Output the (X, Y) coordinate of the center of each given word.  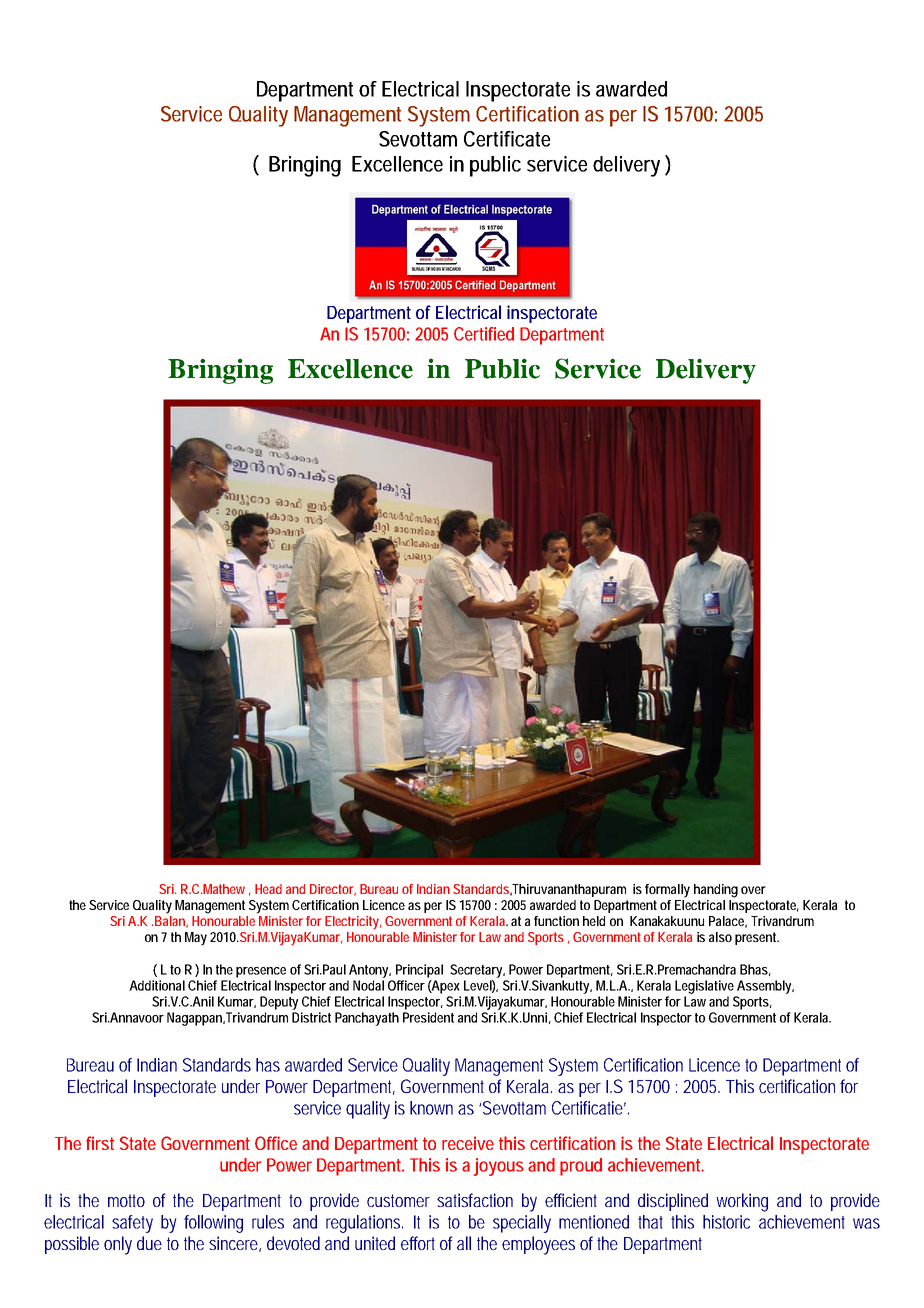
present (757, 938)
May (196, 939)
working (742, 1202)
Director (333, 890)
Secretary (477, 971)
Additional (157, 985)
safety (132, 1224)
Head (268, 889)
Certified (484, 334)
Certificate (507, 139)
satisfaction (475, 1200)
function (556, 921)
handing (716, 891)
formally (667, 891)
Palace (728, 922)
